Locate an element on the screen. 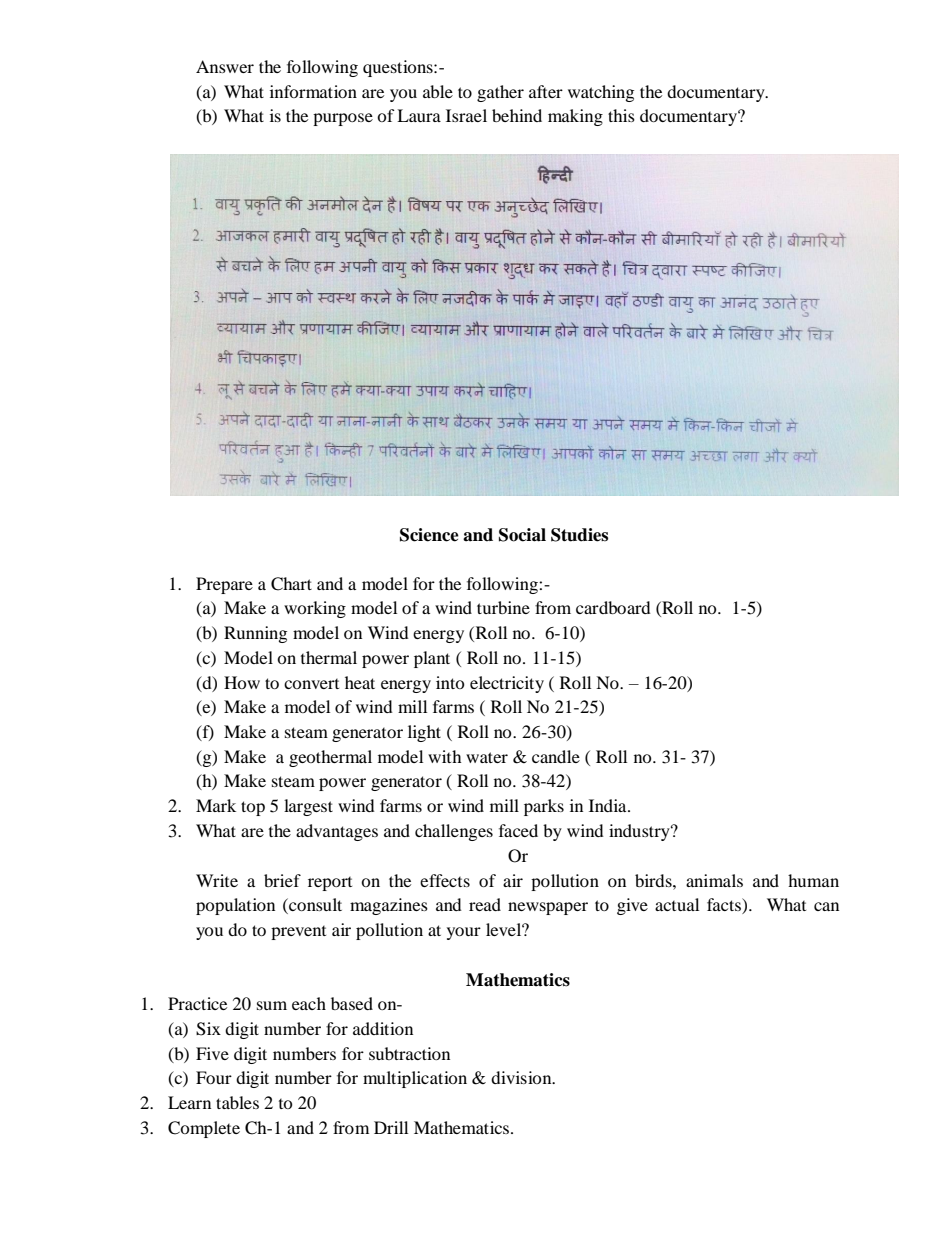 The width and height of the screenshot is (952, 1233). gather is located at coordinates (500, 93).
